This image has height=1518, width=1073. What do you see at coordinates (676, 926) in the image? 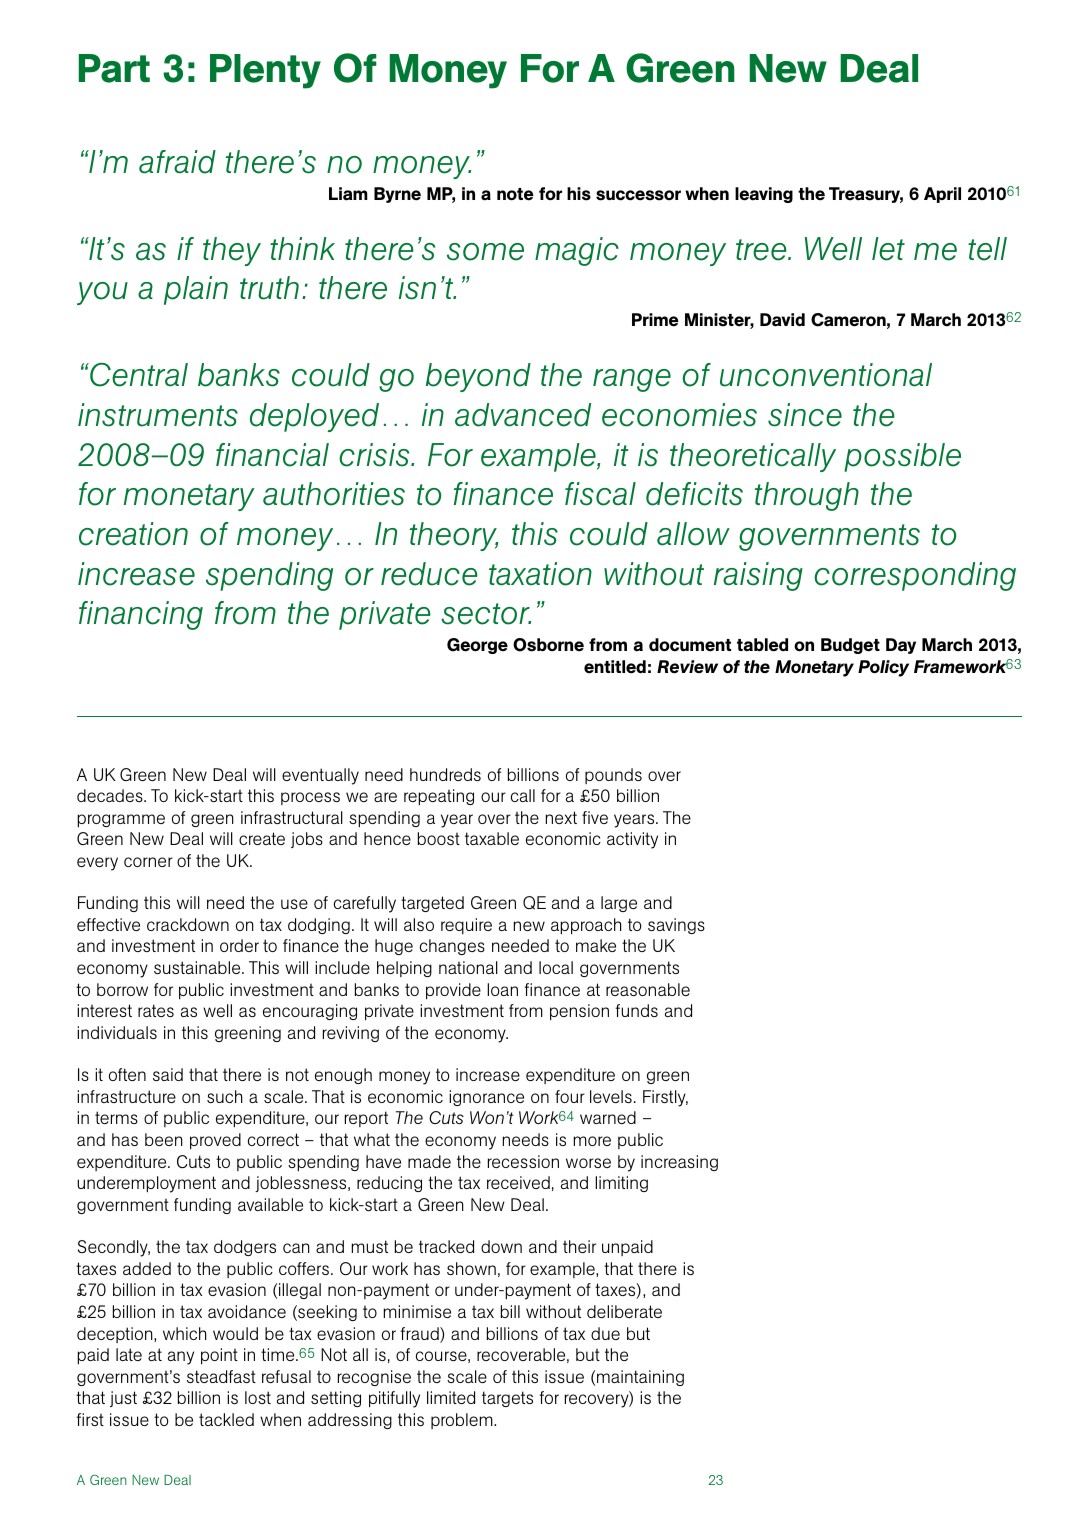
I see `savings` at bounding box center [676, 926].
